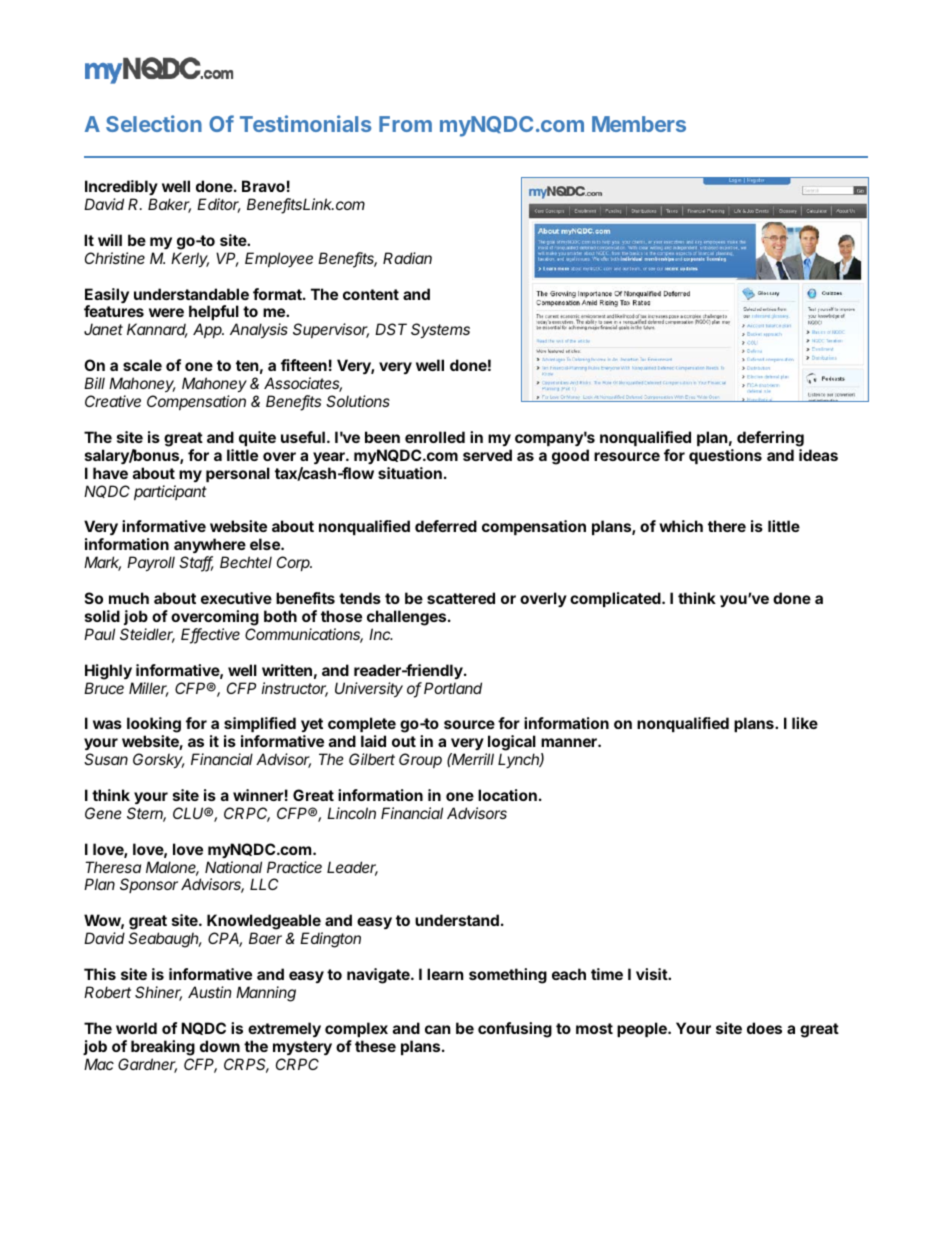 The width and height of the screenshot is (952, 1233). Describe the element at coordinates (440, 330) in the screenshot. I see `Systems` at that location.
